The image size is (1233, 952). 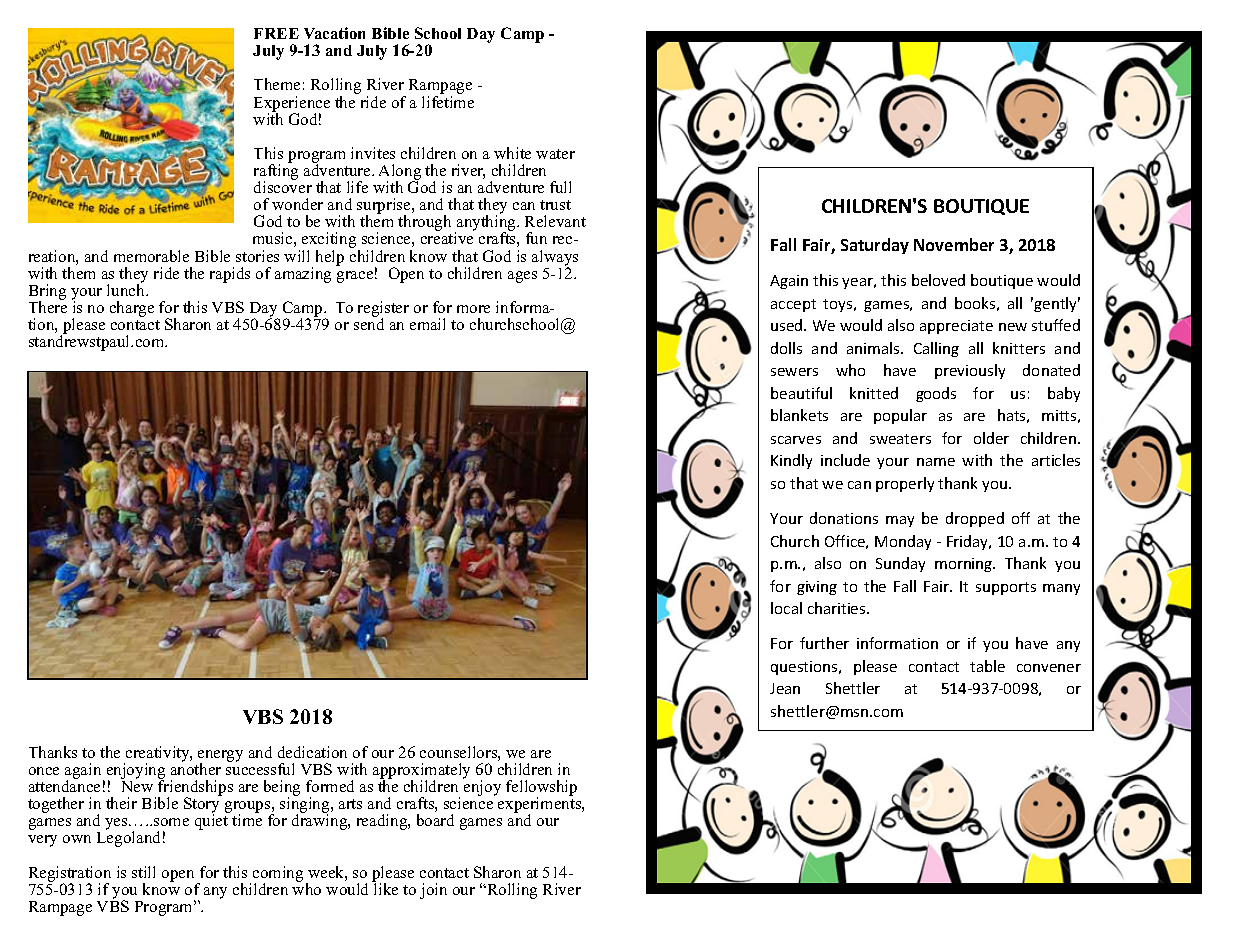 What do you see at coordinates (555, 154) in the document?
I see `water` at bounding box center [555, 154].
